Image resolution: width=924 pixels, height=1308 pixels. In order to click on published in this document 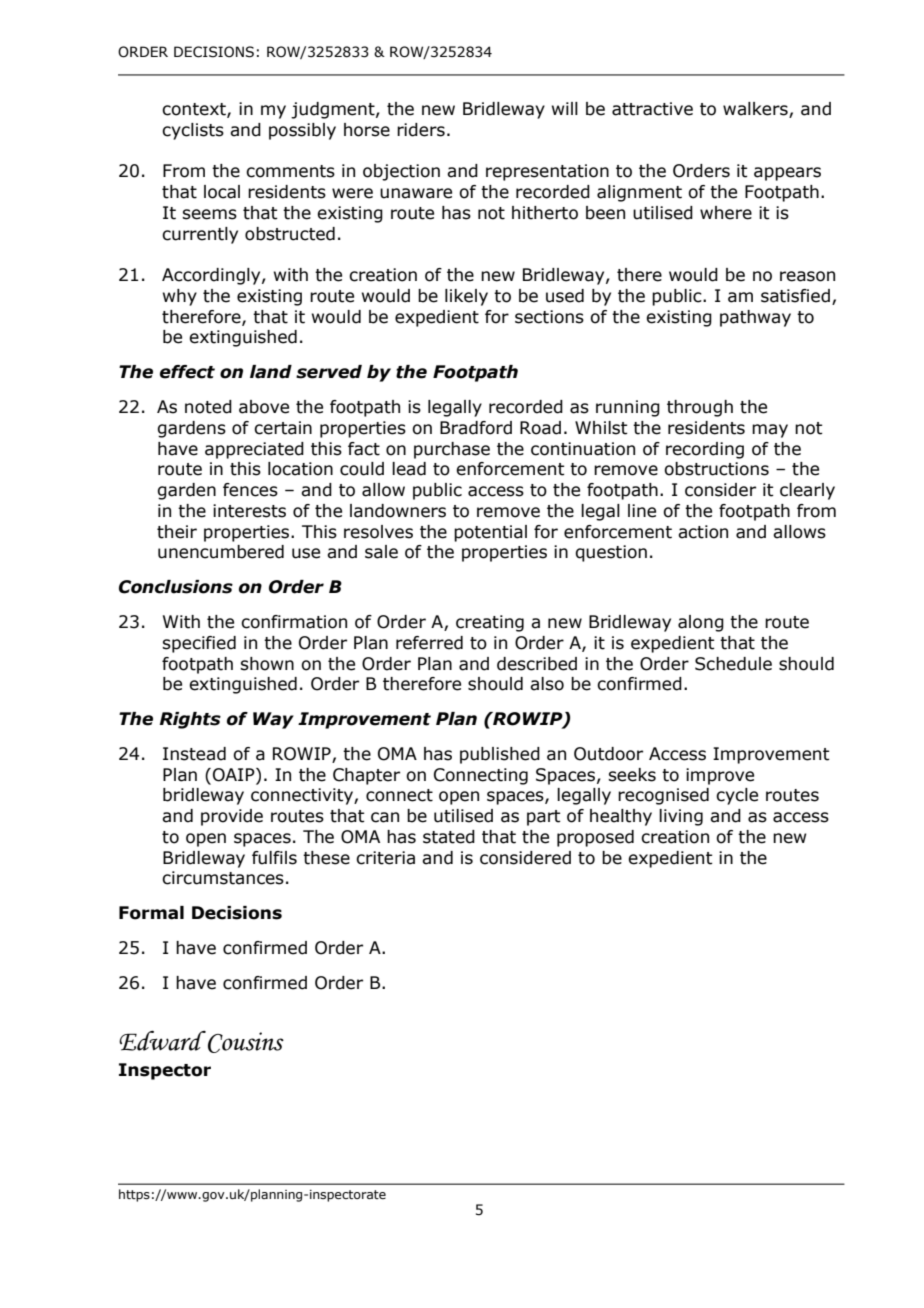, I will do `click(500, 755)`.
